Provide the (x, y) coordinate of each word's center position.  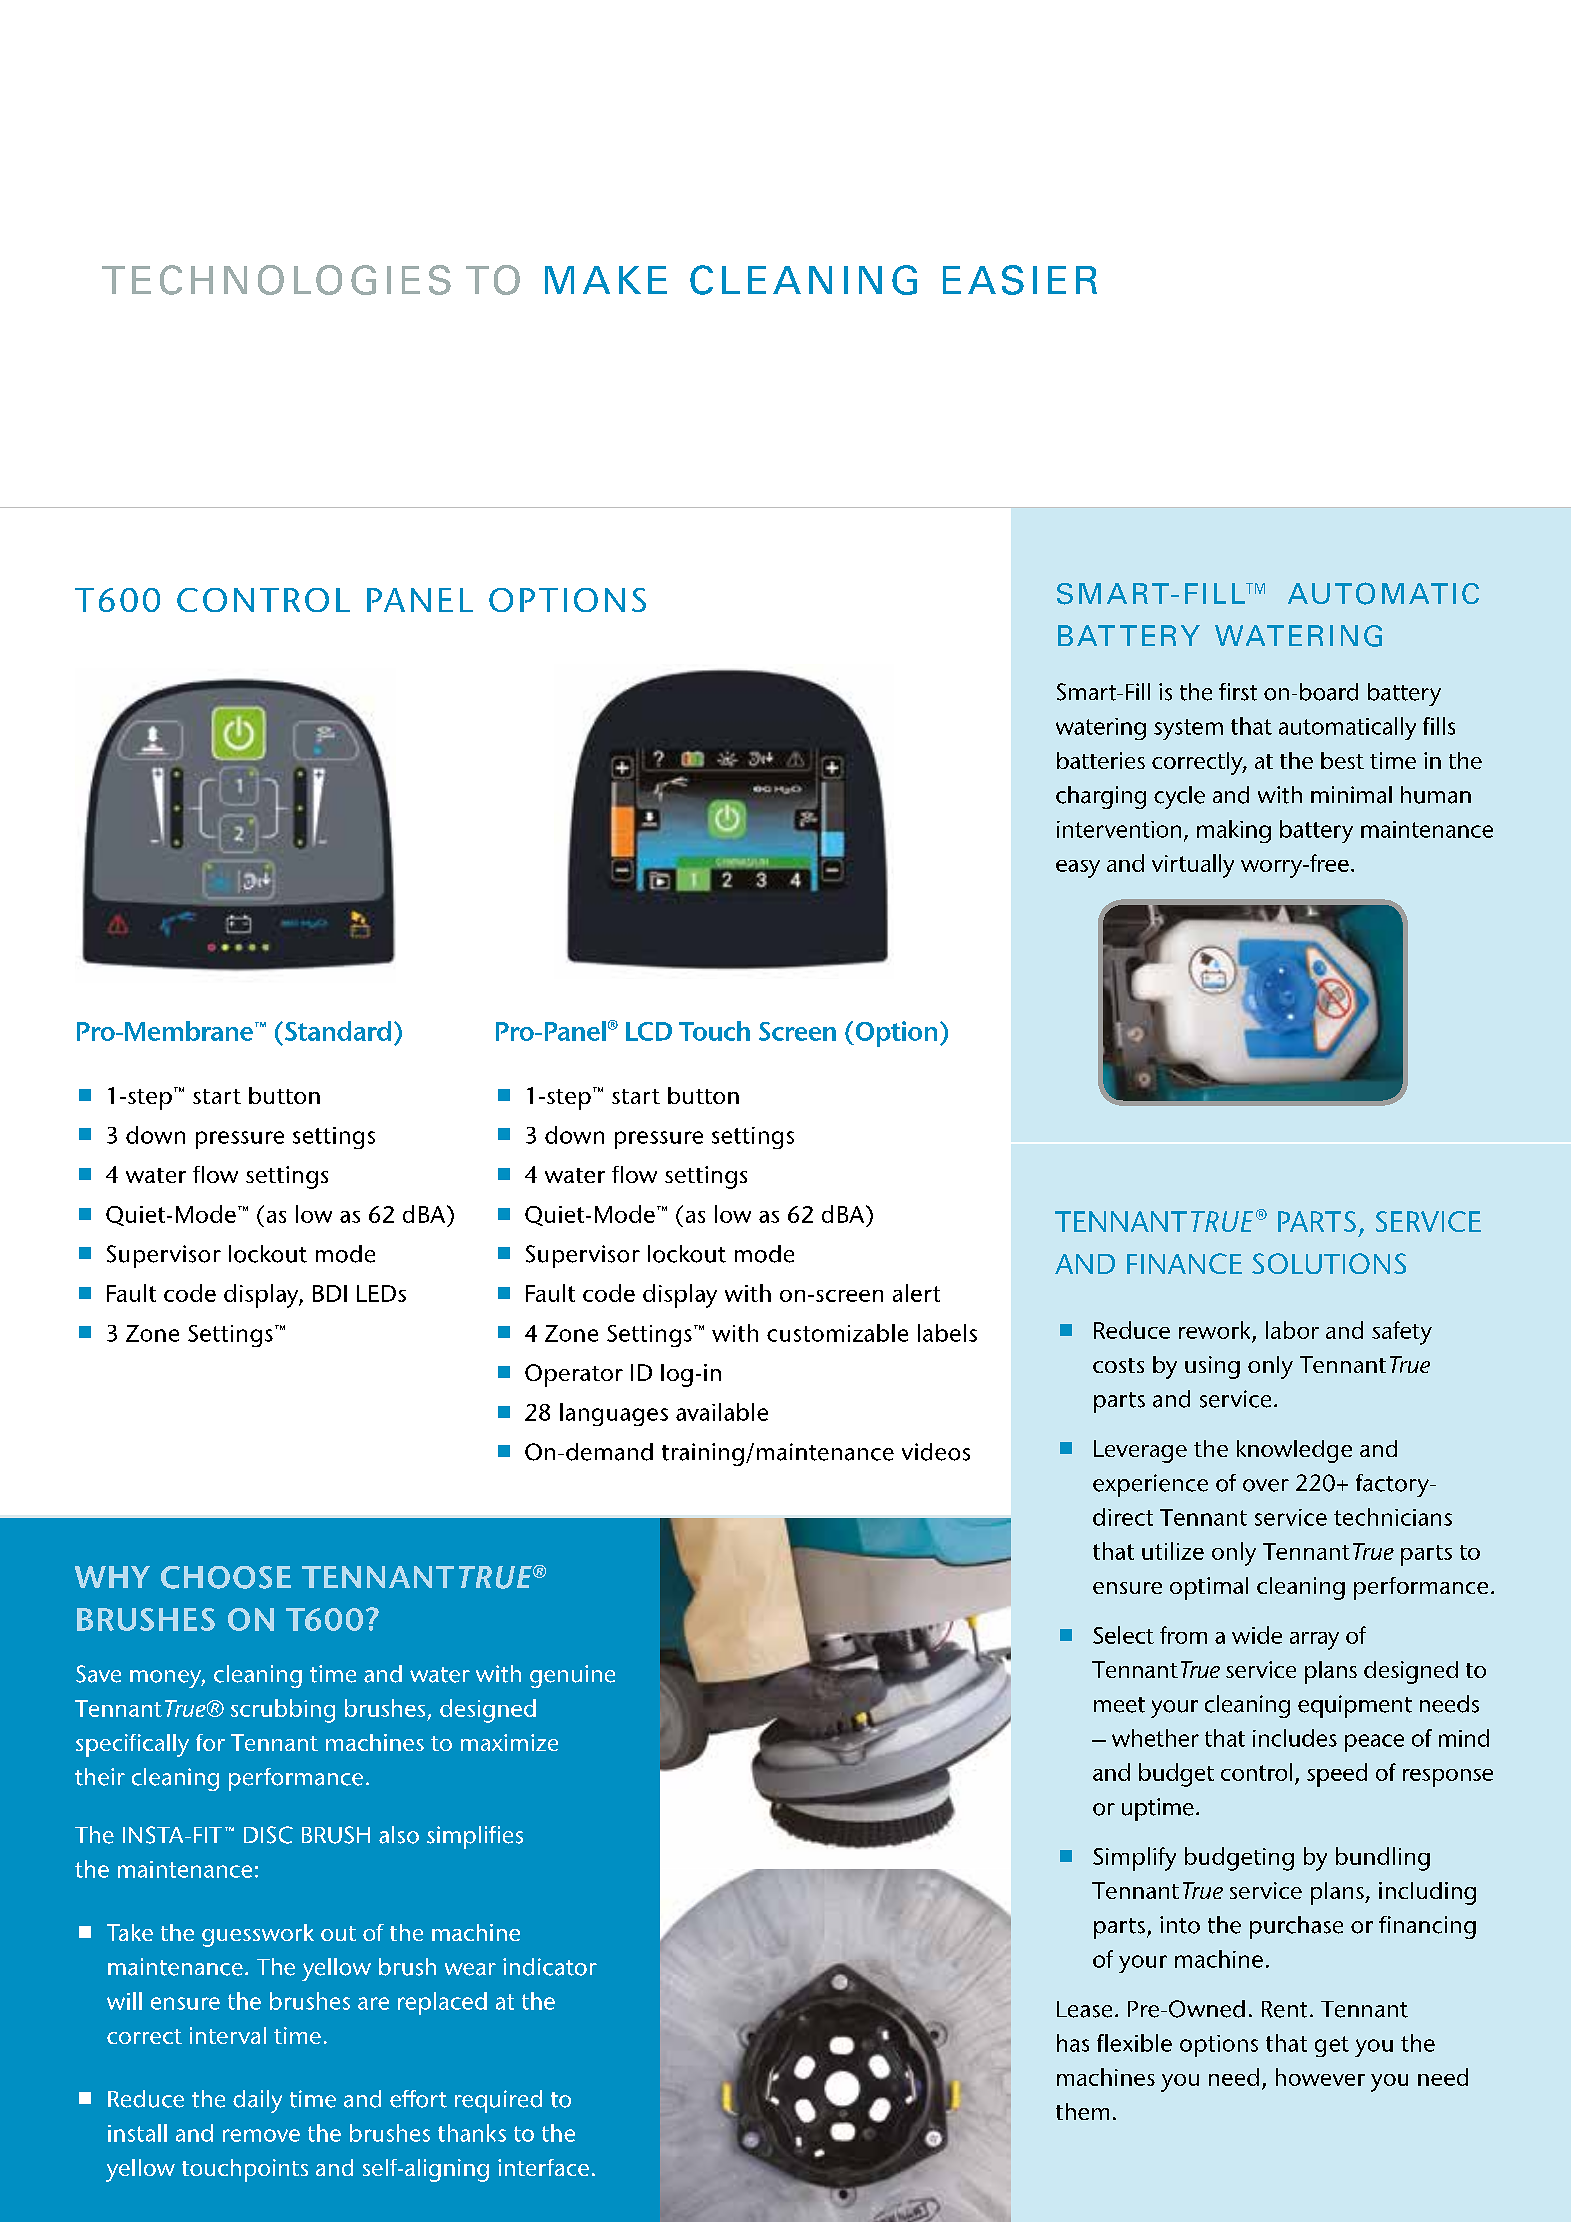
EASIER (1020, 280)
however (1320, 2077)
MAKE (606, 280)
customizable (837, 1333)
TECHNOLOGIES (276, 280)
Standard (338, 1031)
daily (257, 2101)
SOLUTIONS (1329, 1263)
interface (543, 2167)
